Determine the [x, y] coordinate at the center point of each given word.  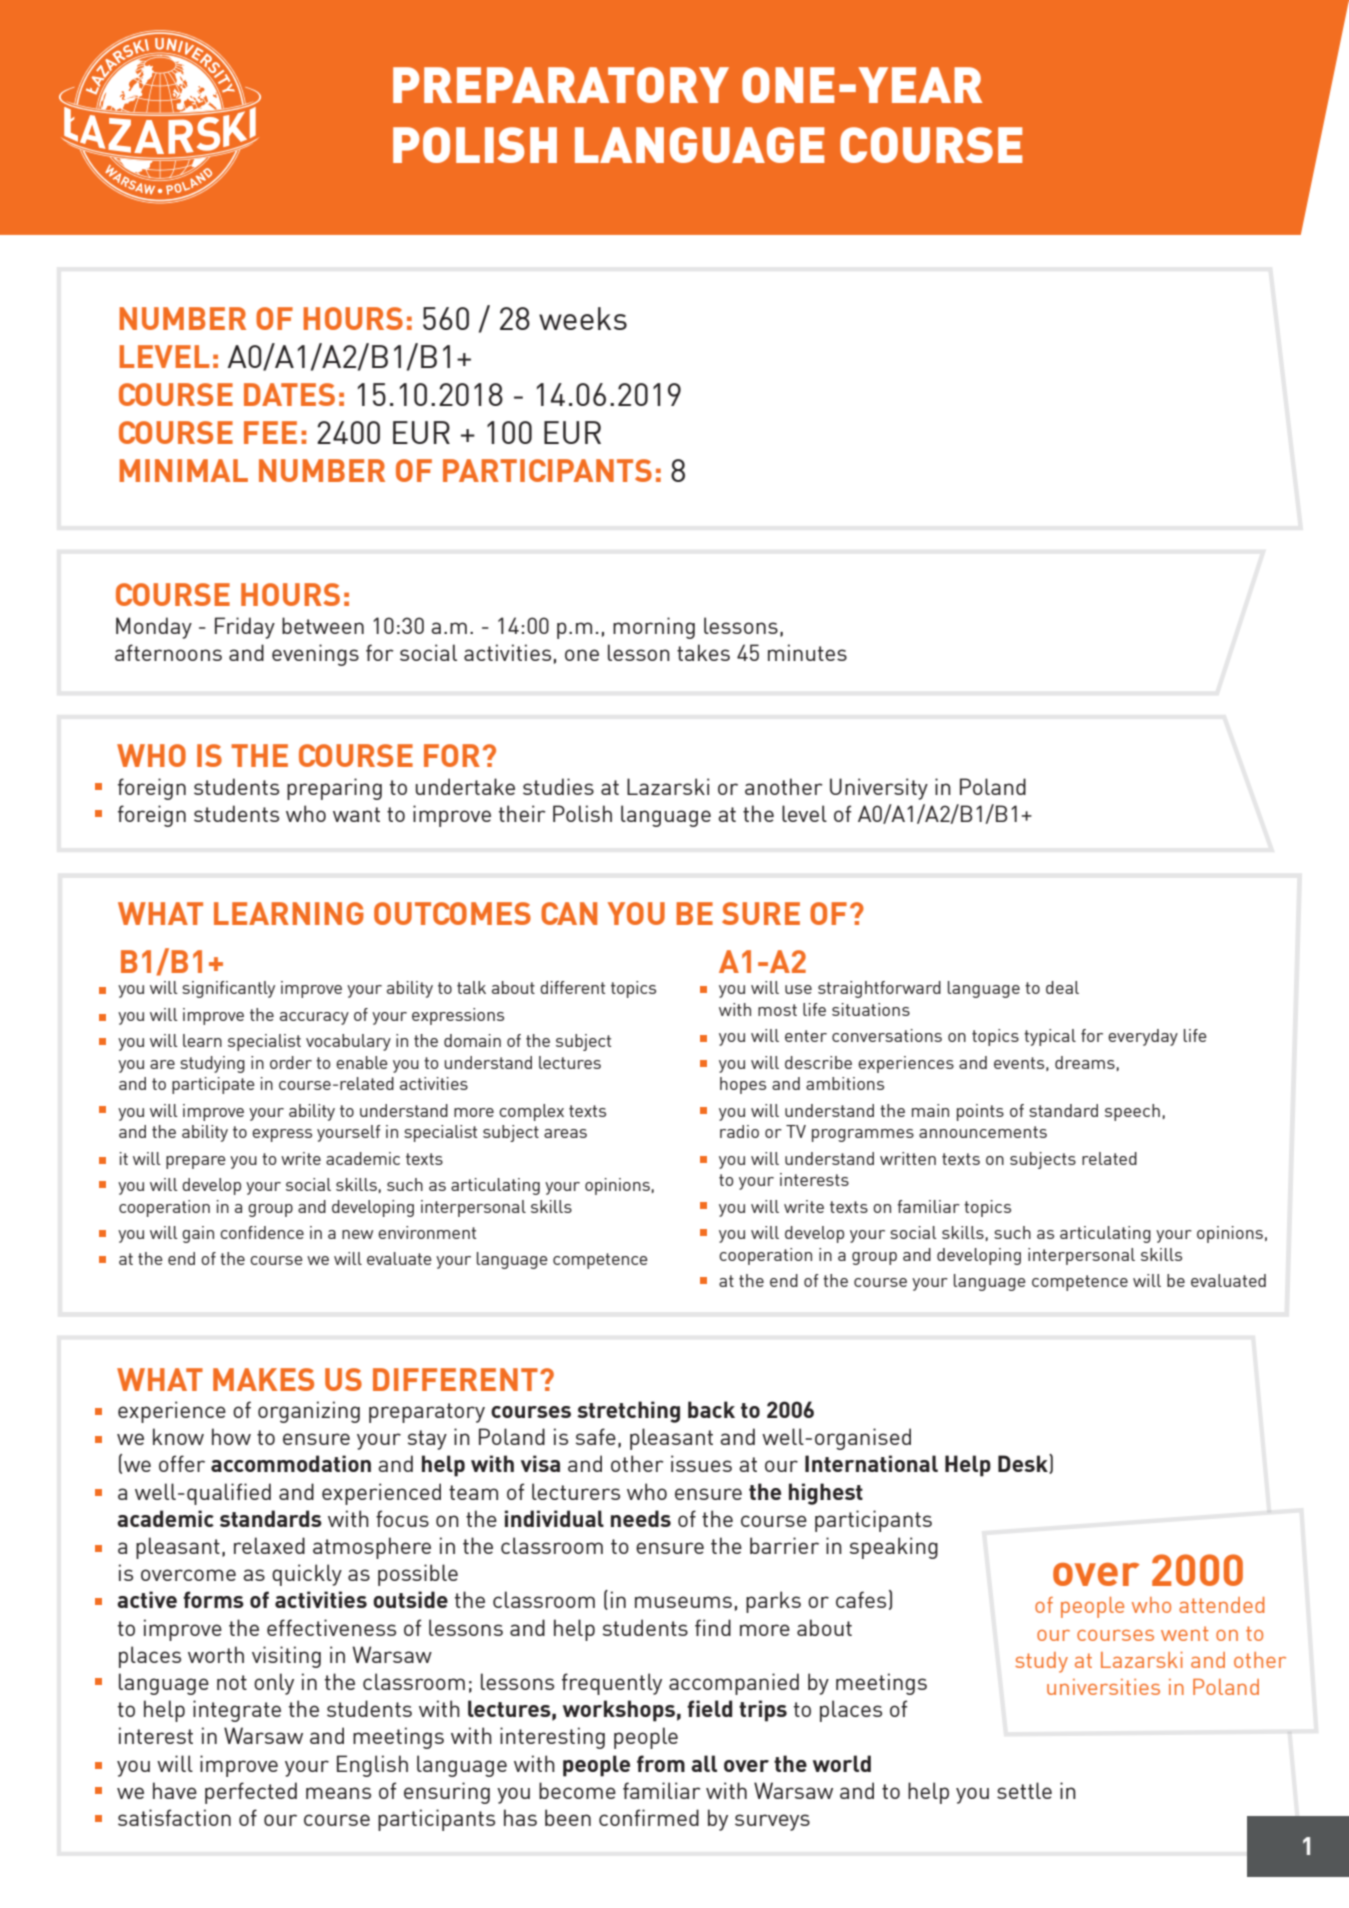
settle [1024, 1790]
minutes [807, 652]
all [704, 1763]
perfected [251, 1793]
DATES [289, 394]
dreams [1085, 1062]
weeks [583, 318]
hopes [743, 1085]
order [291, 1062]
